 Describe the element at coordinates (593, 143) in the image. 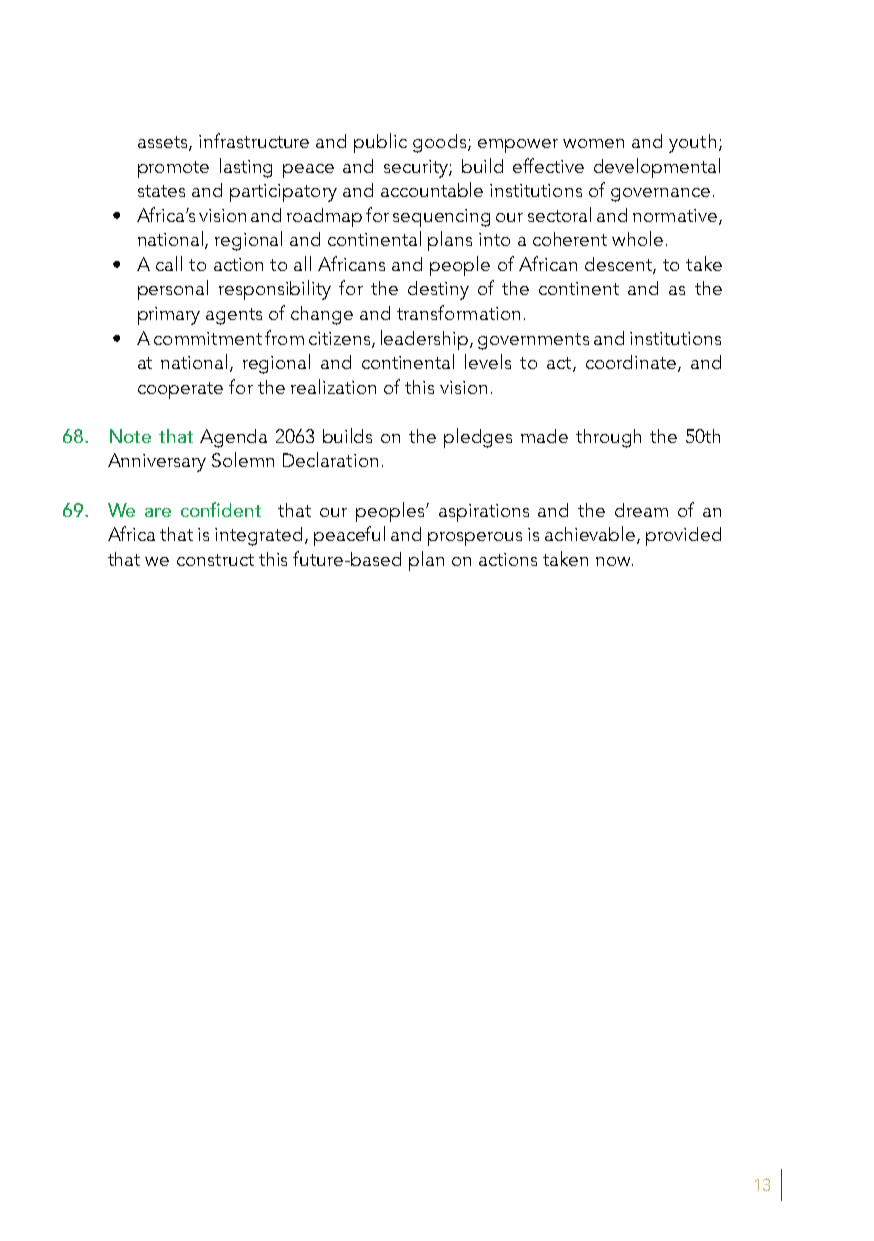

I see `women` at that location.
